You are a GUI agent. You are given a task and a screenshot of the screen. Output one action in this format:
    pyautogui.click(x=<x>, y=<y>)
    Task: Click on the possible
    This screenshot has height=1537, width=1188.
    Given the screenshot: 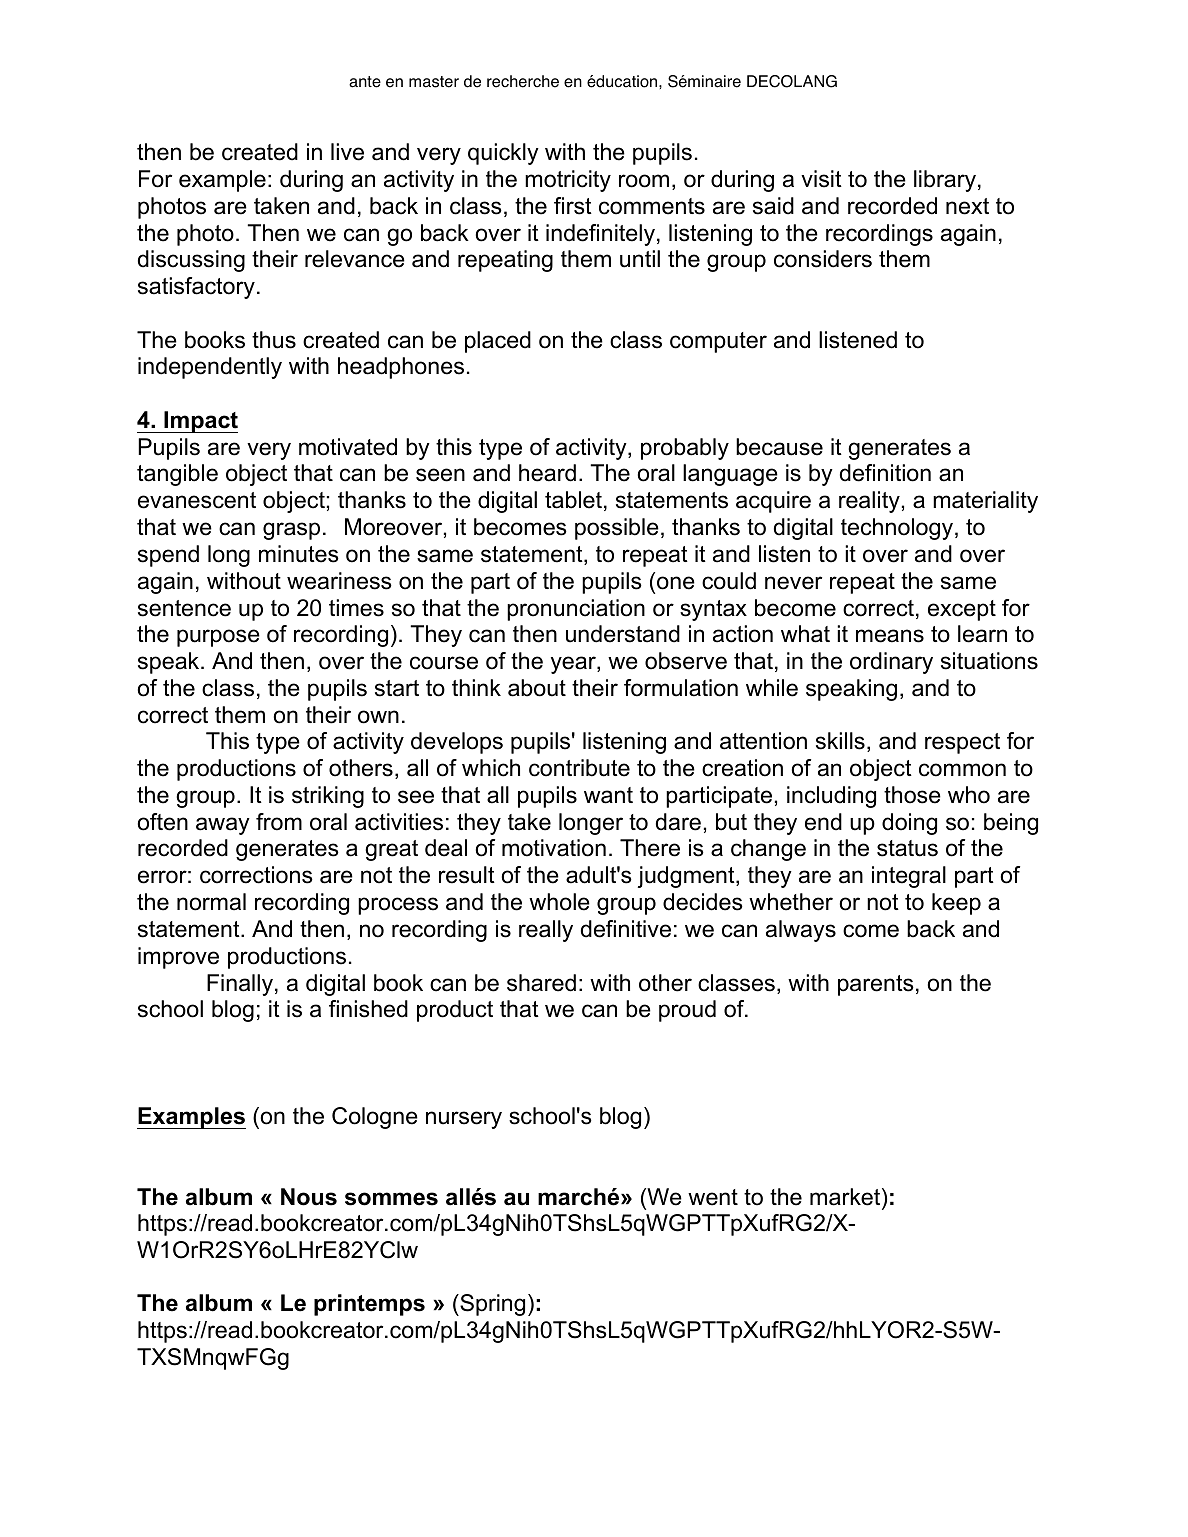 What is the action you would take?
    pyautogui.click(x=617, y=529)
